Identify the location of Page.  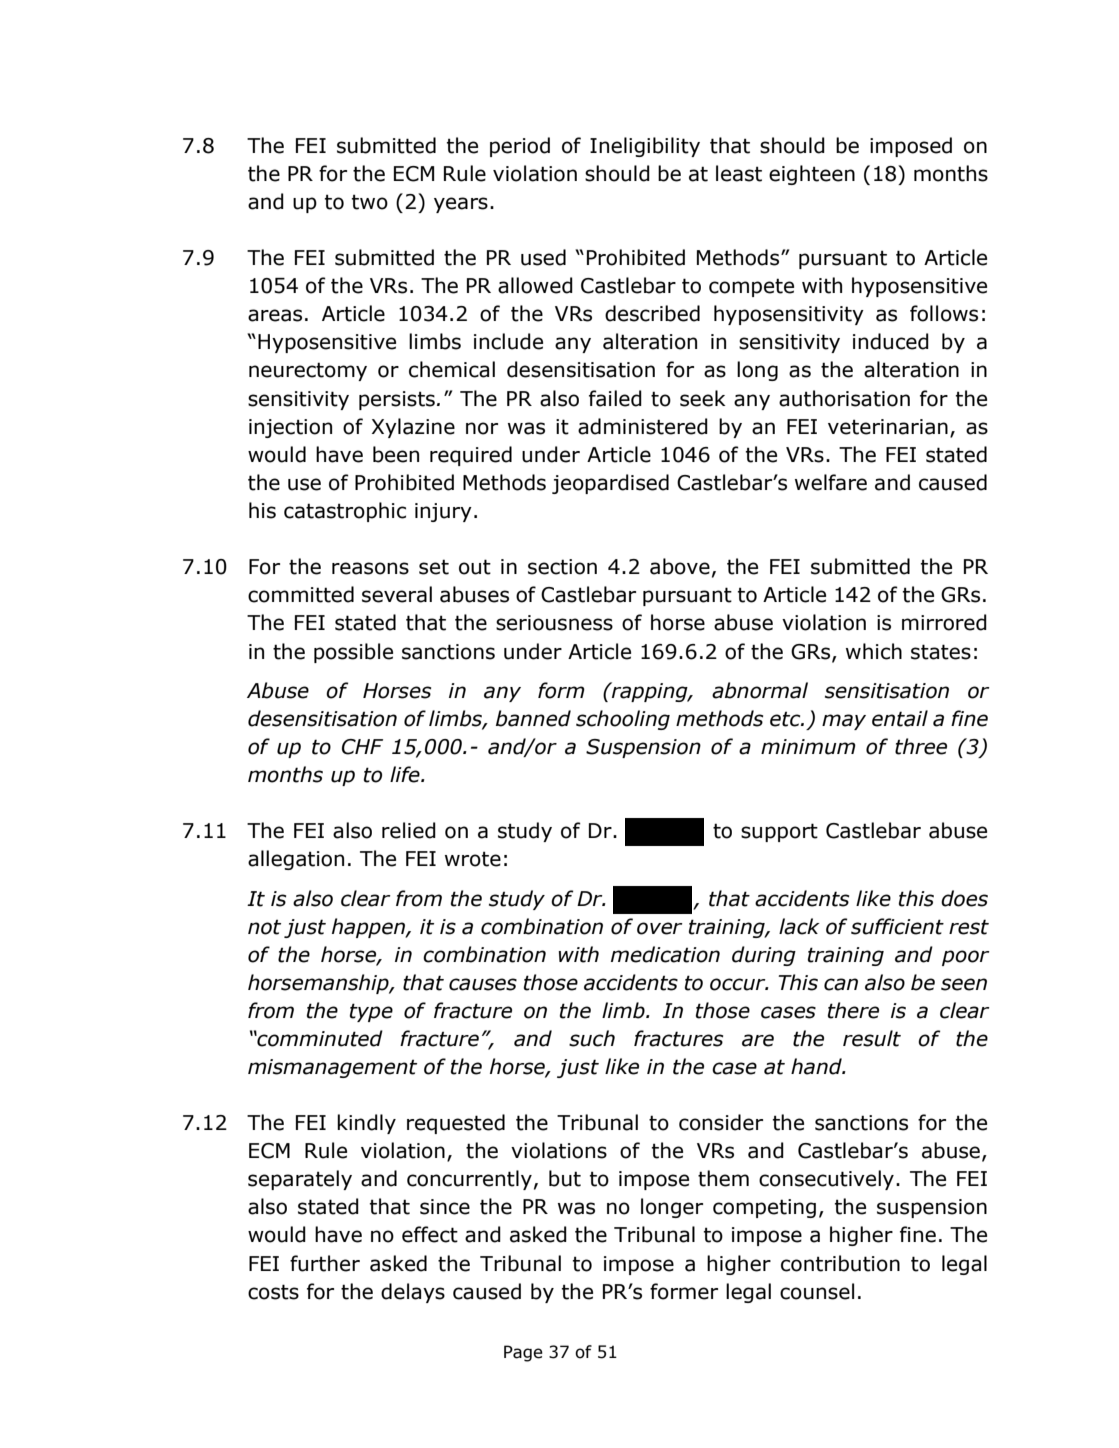
(523, 1353).
